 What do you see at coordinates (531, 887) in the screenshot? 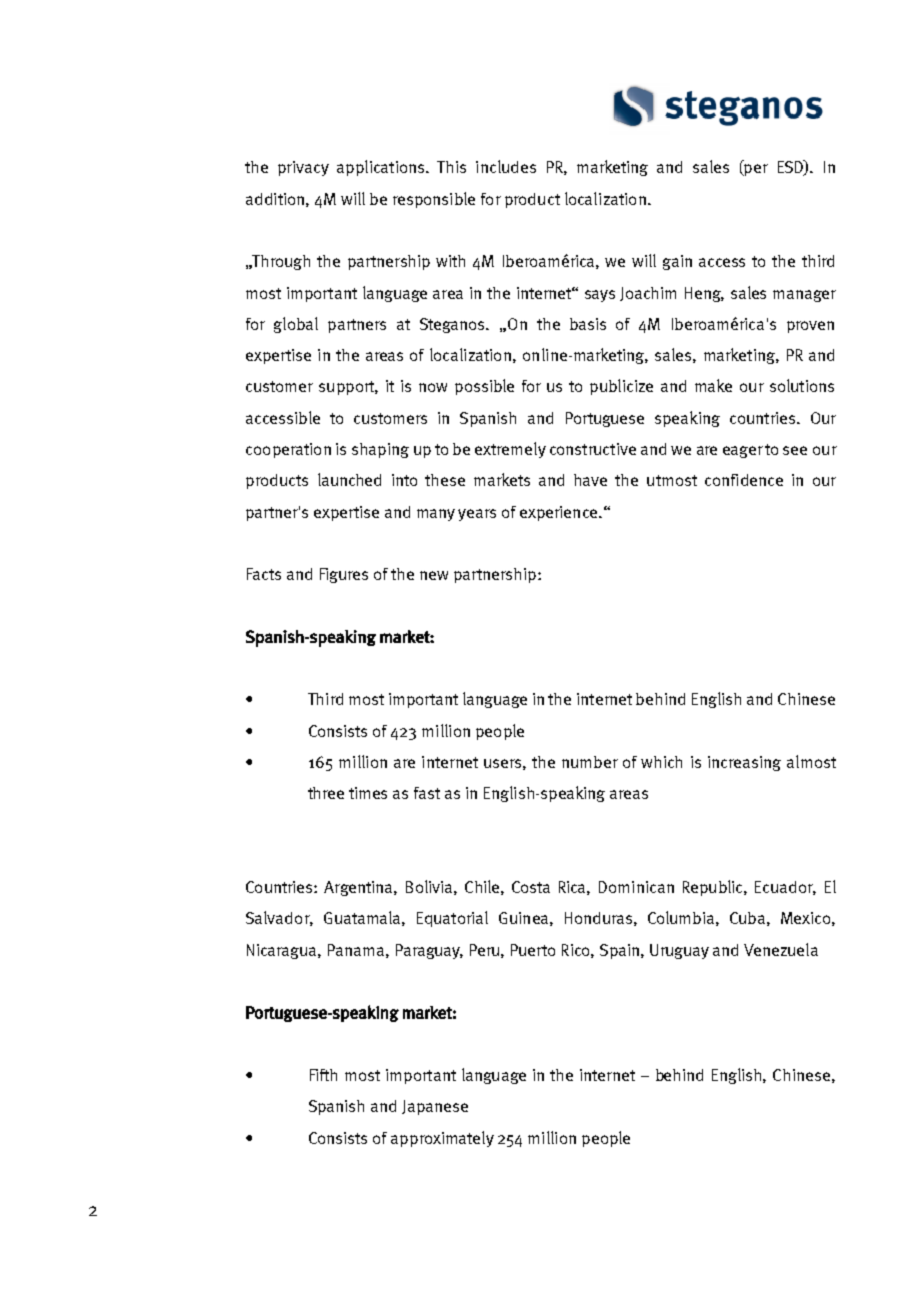
I see `Costa` at bounding box center [531, 887].
